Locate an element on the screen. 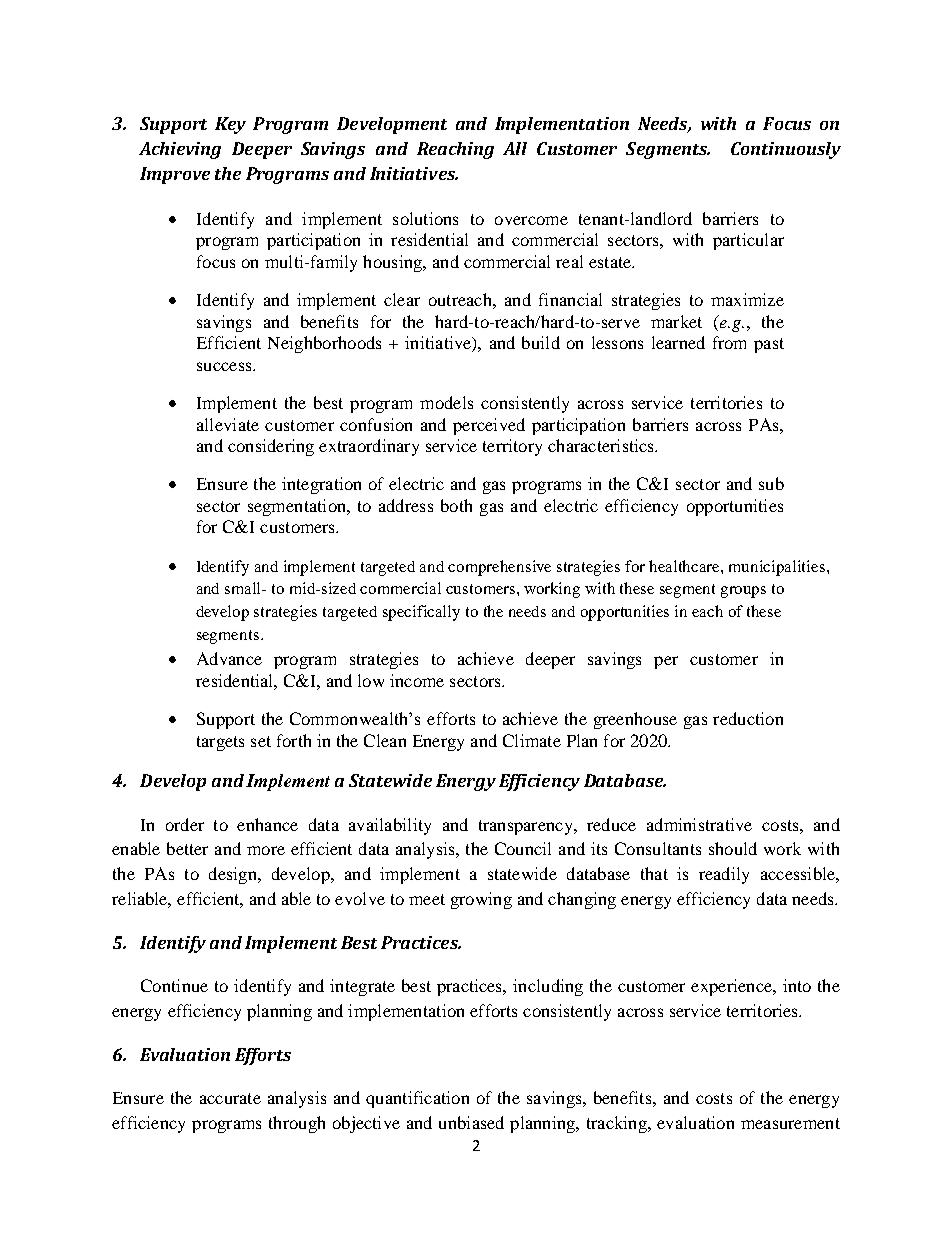 The height and width of the screenshot is (1233, 952). overcome is located at coordinates (531, 220).
